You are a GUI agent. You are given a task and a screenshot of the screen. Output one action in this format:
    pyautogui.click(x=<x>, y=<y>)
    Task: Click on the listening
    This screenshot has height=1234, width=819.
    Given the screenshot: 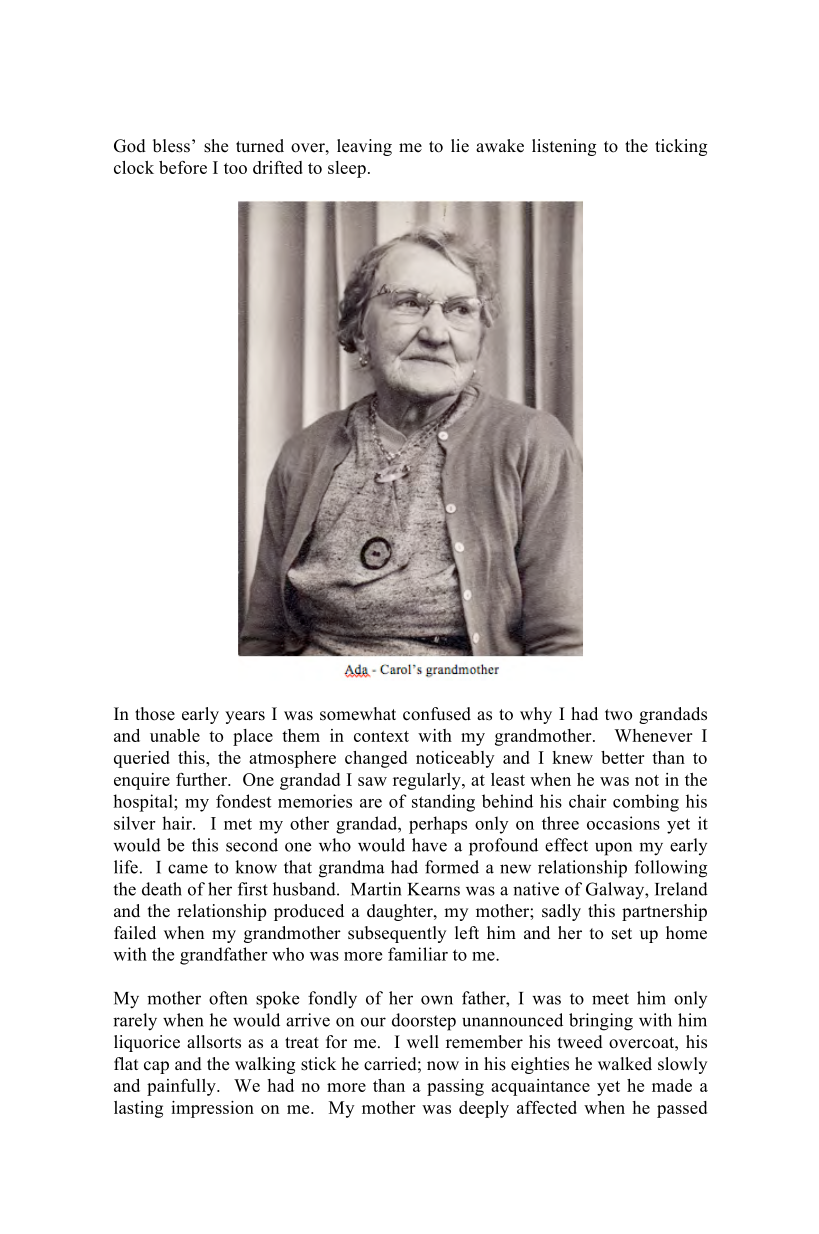 What is the action you would take?
    pyautogui.click(x=564, y=147)
